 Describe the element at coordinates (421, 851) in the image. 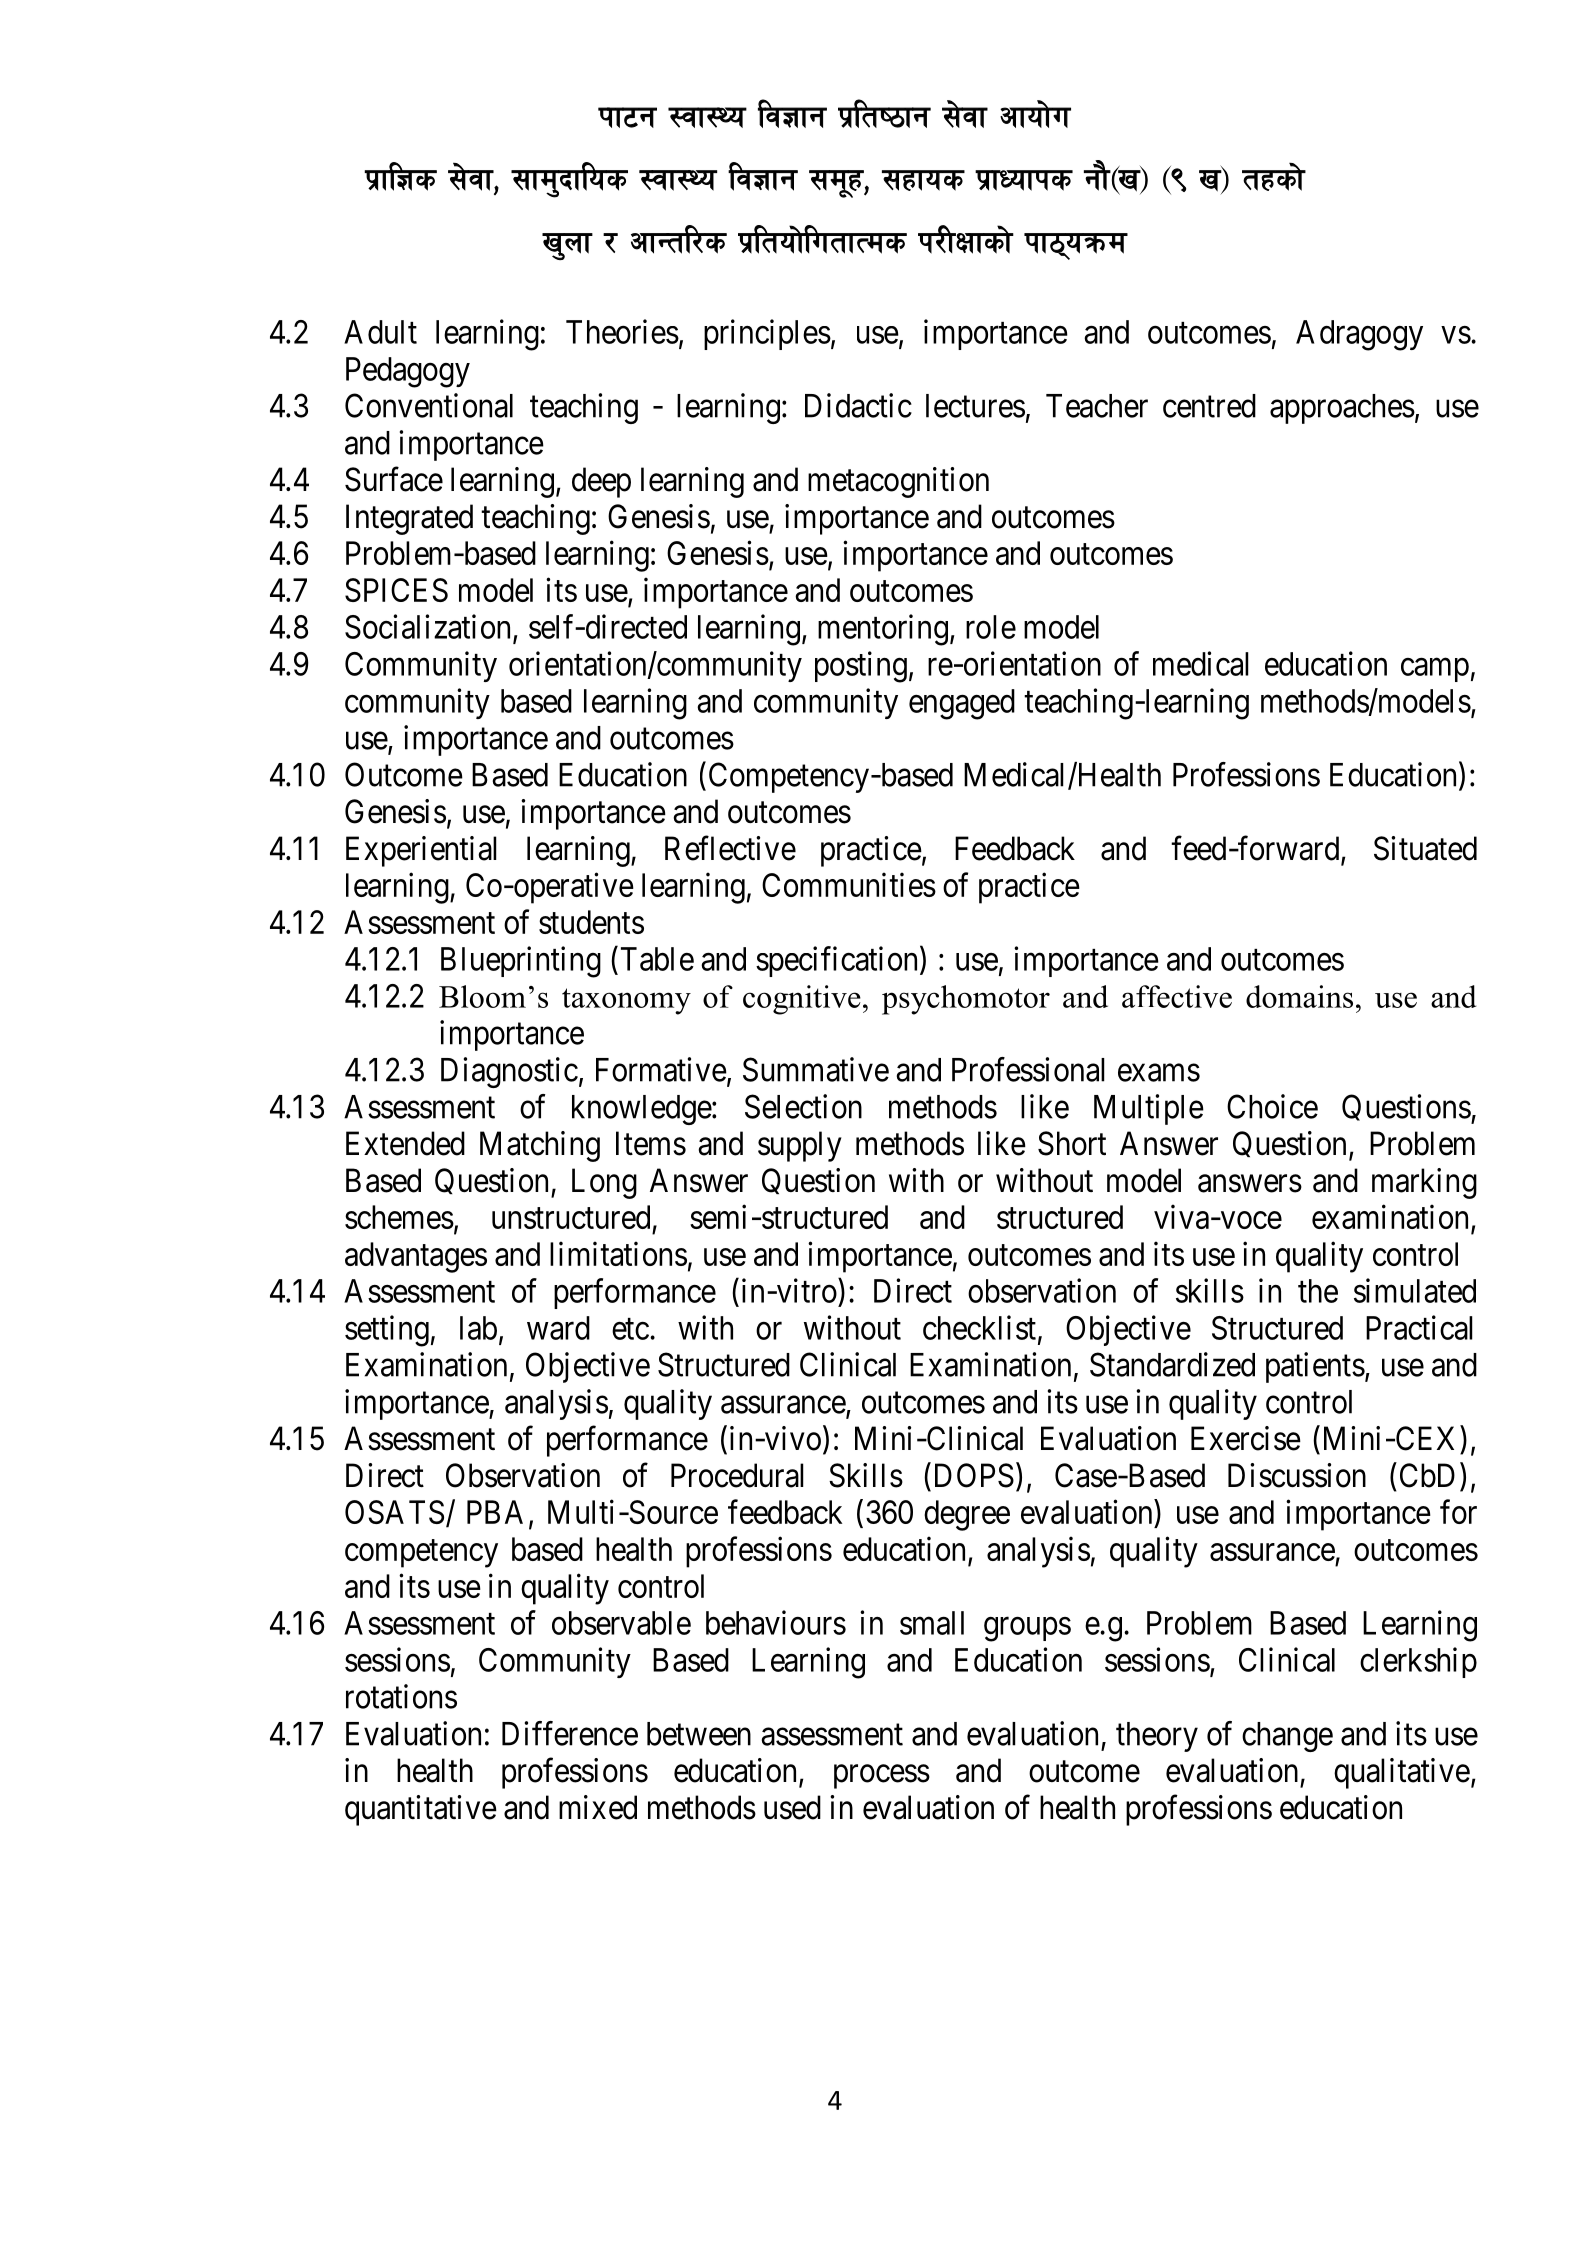

I see `Experiential` at that location.
